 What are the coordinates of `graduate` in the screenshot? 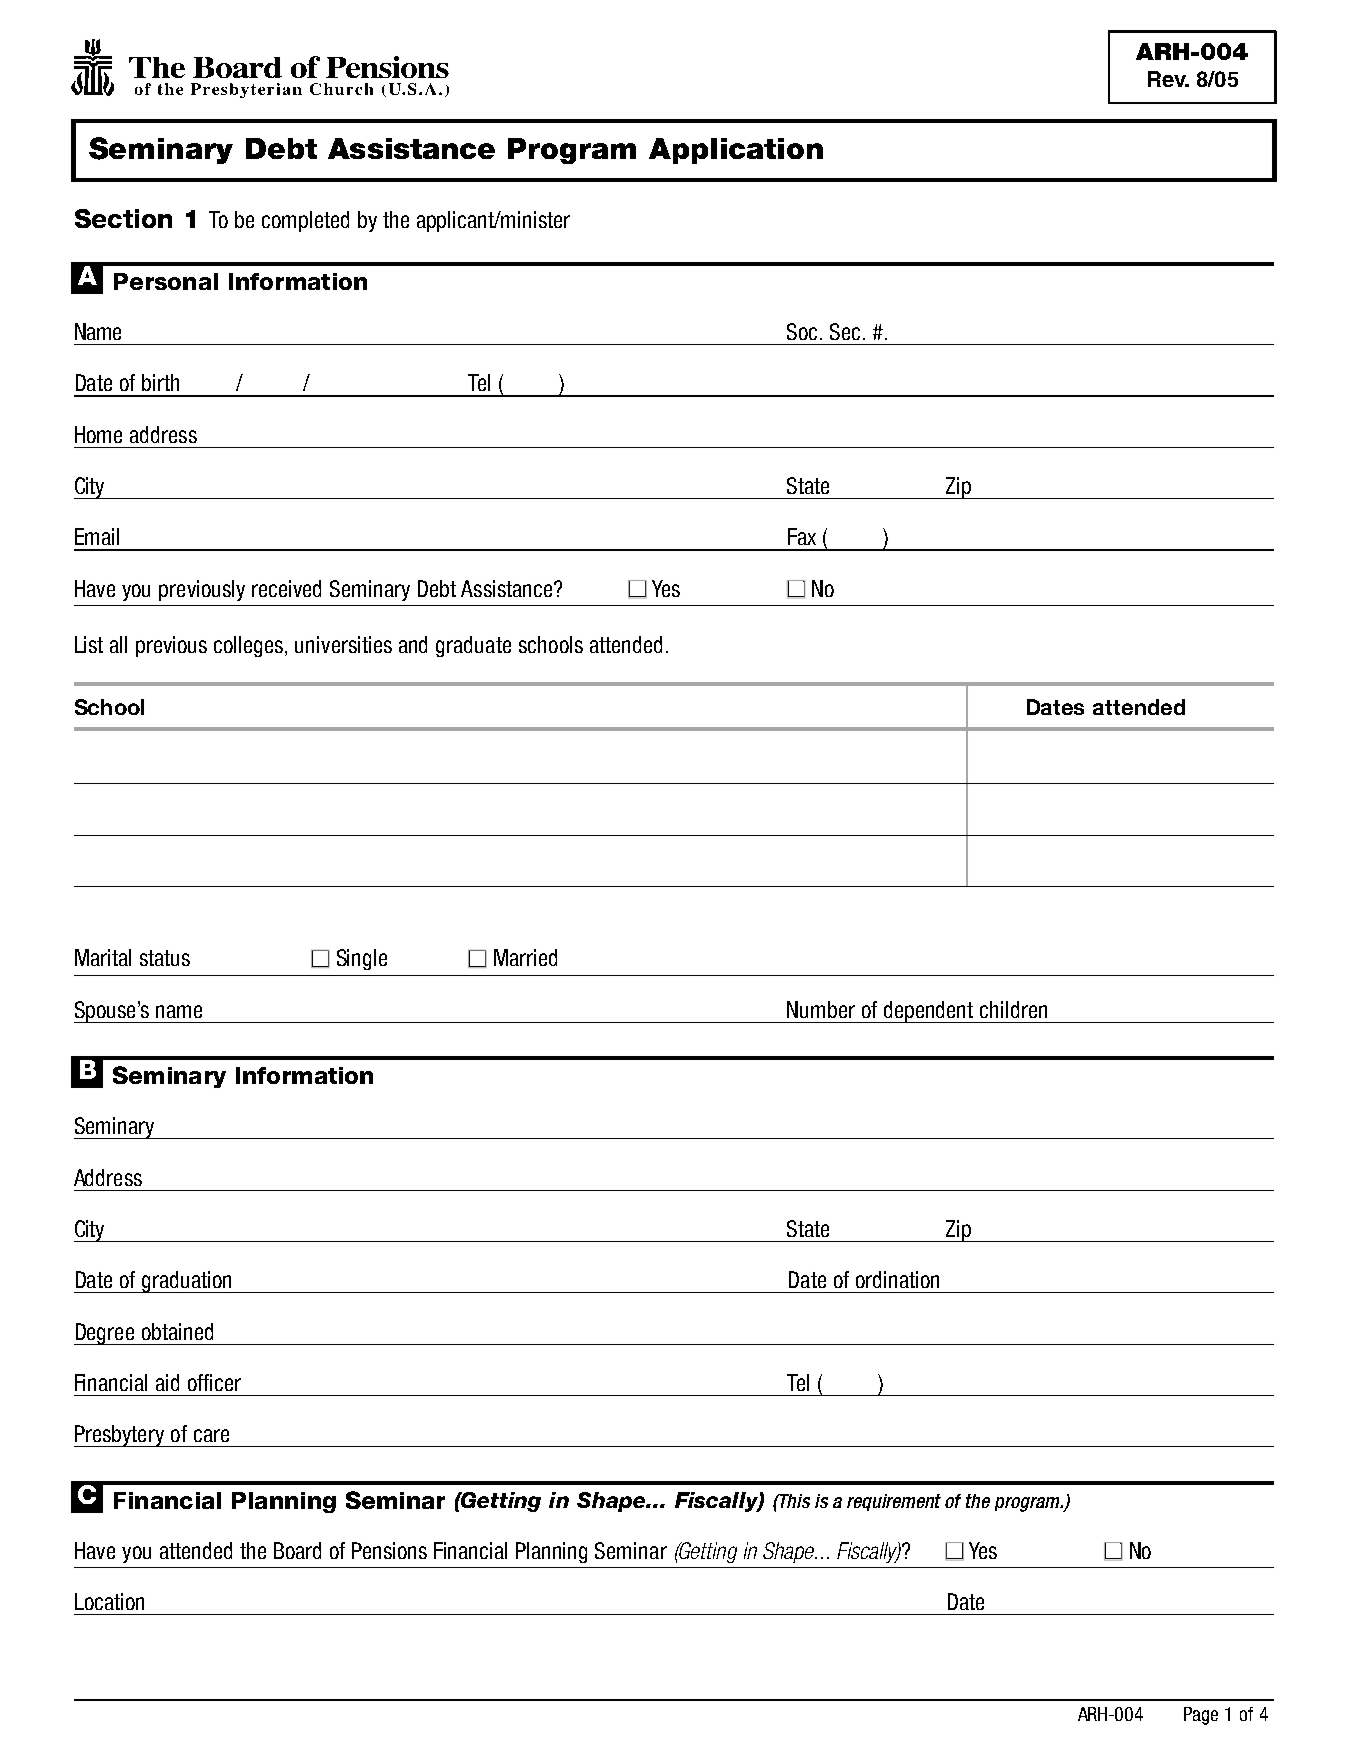 It's located at (473, 646).
